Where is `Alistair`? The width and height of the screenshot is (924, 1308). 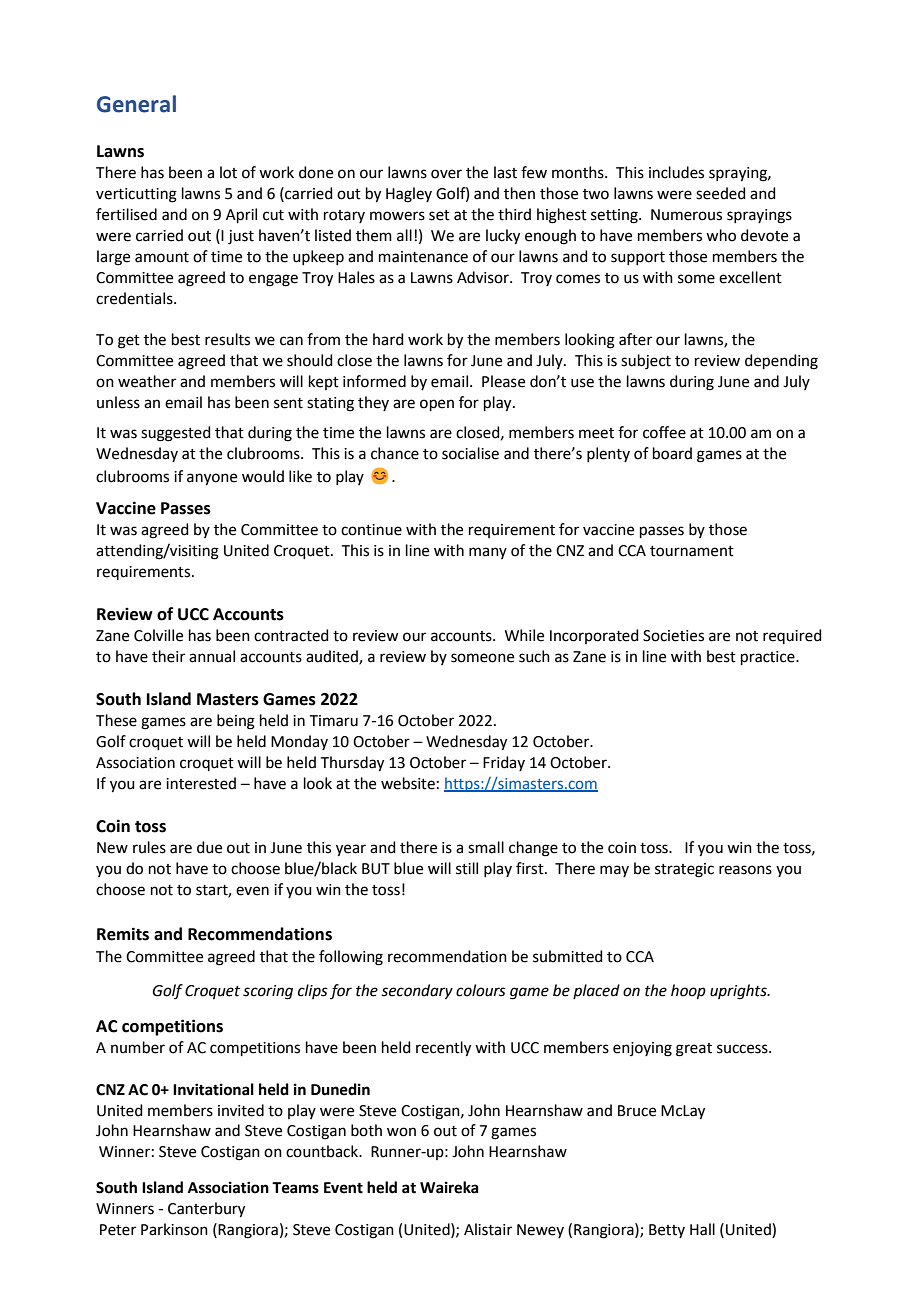
Alistair is located at coordinates (488, 1229).
